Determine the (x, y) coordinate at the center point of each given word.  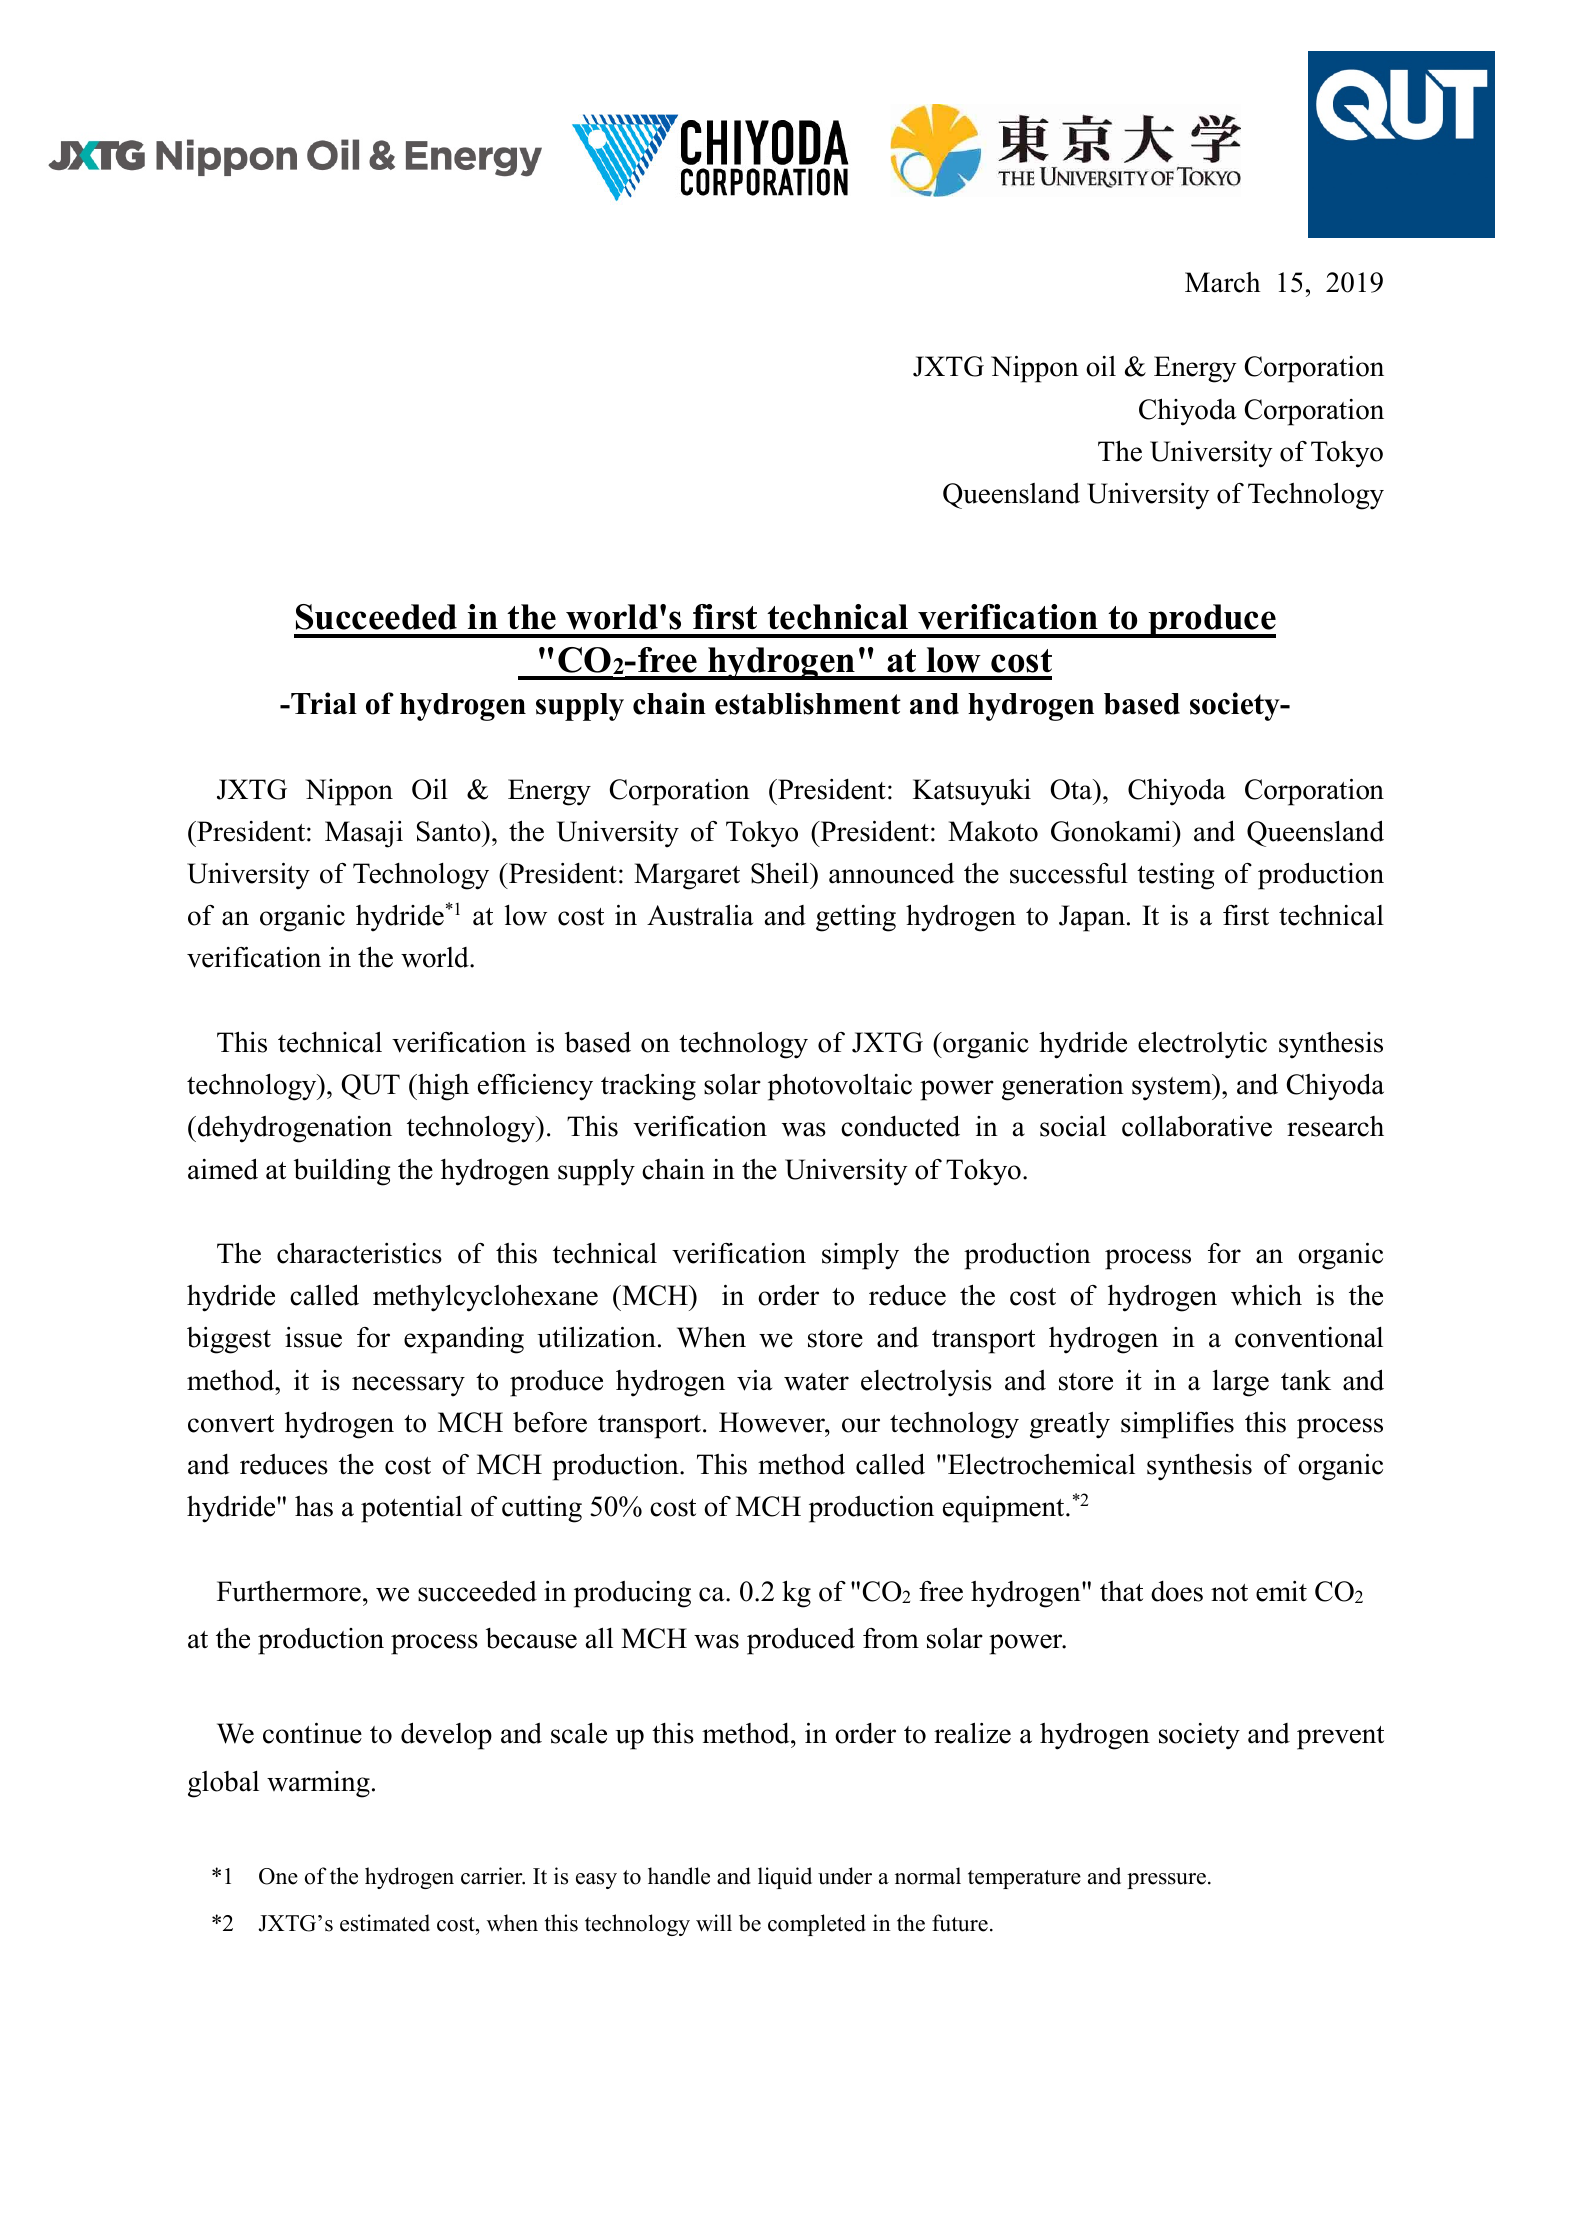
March (1223, 282)
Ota (1072, 789)
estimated (385, 1923)
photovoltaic (840, 1087)
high (442, 1087)
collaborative (1197, 1126)
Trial (323, 703)
